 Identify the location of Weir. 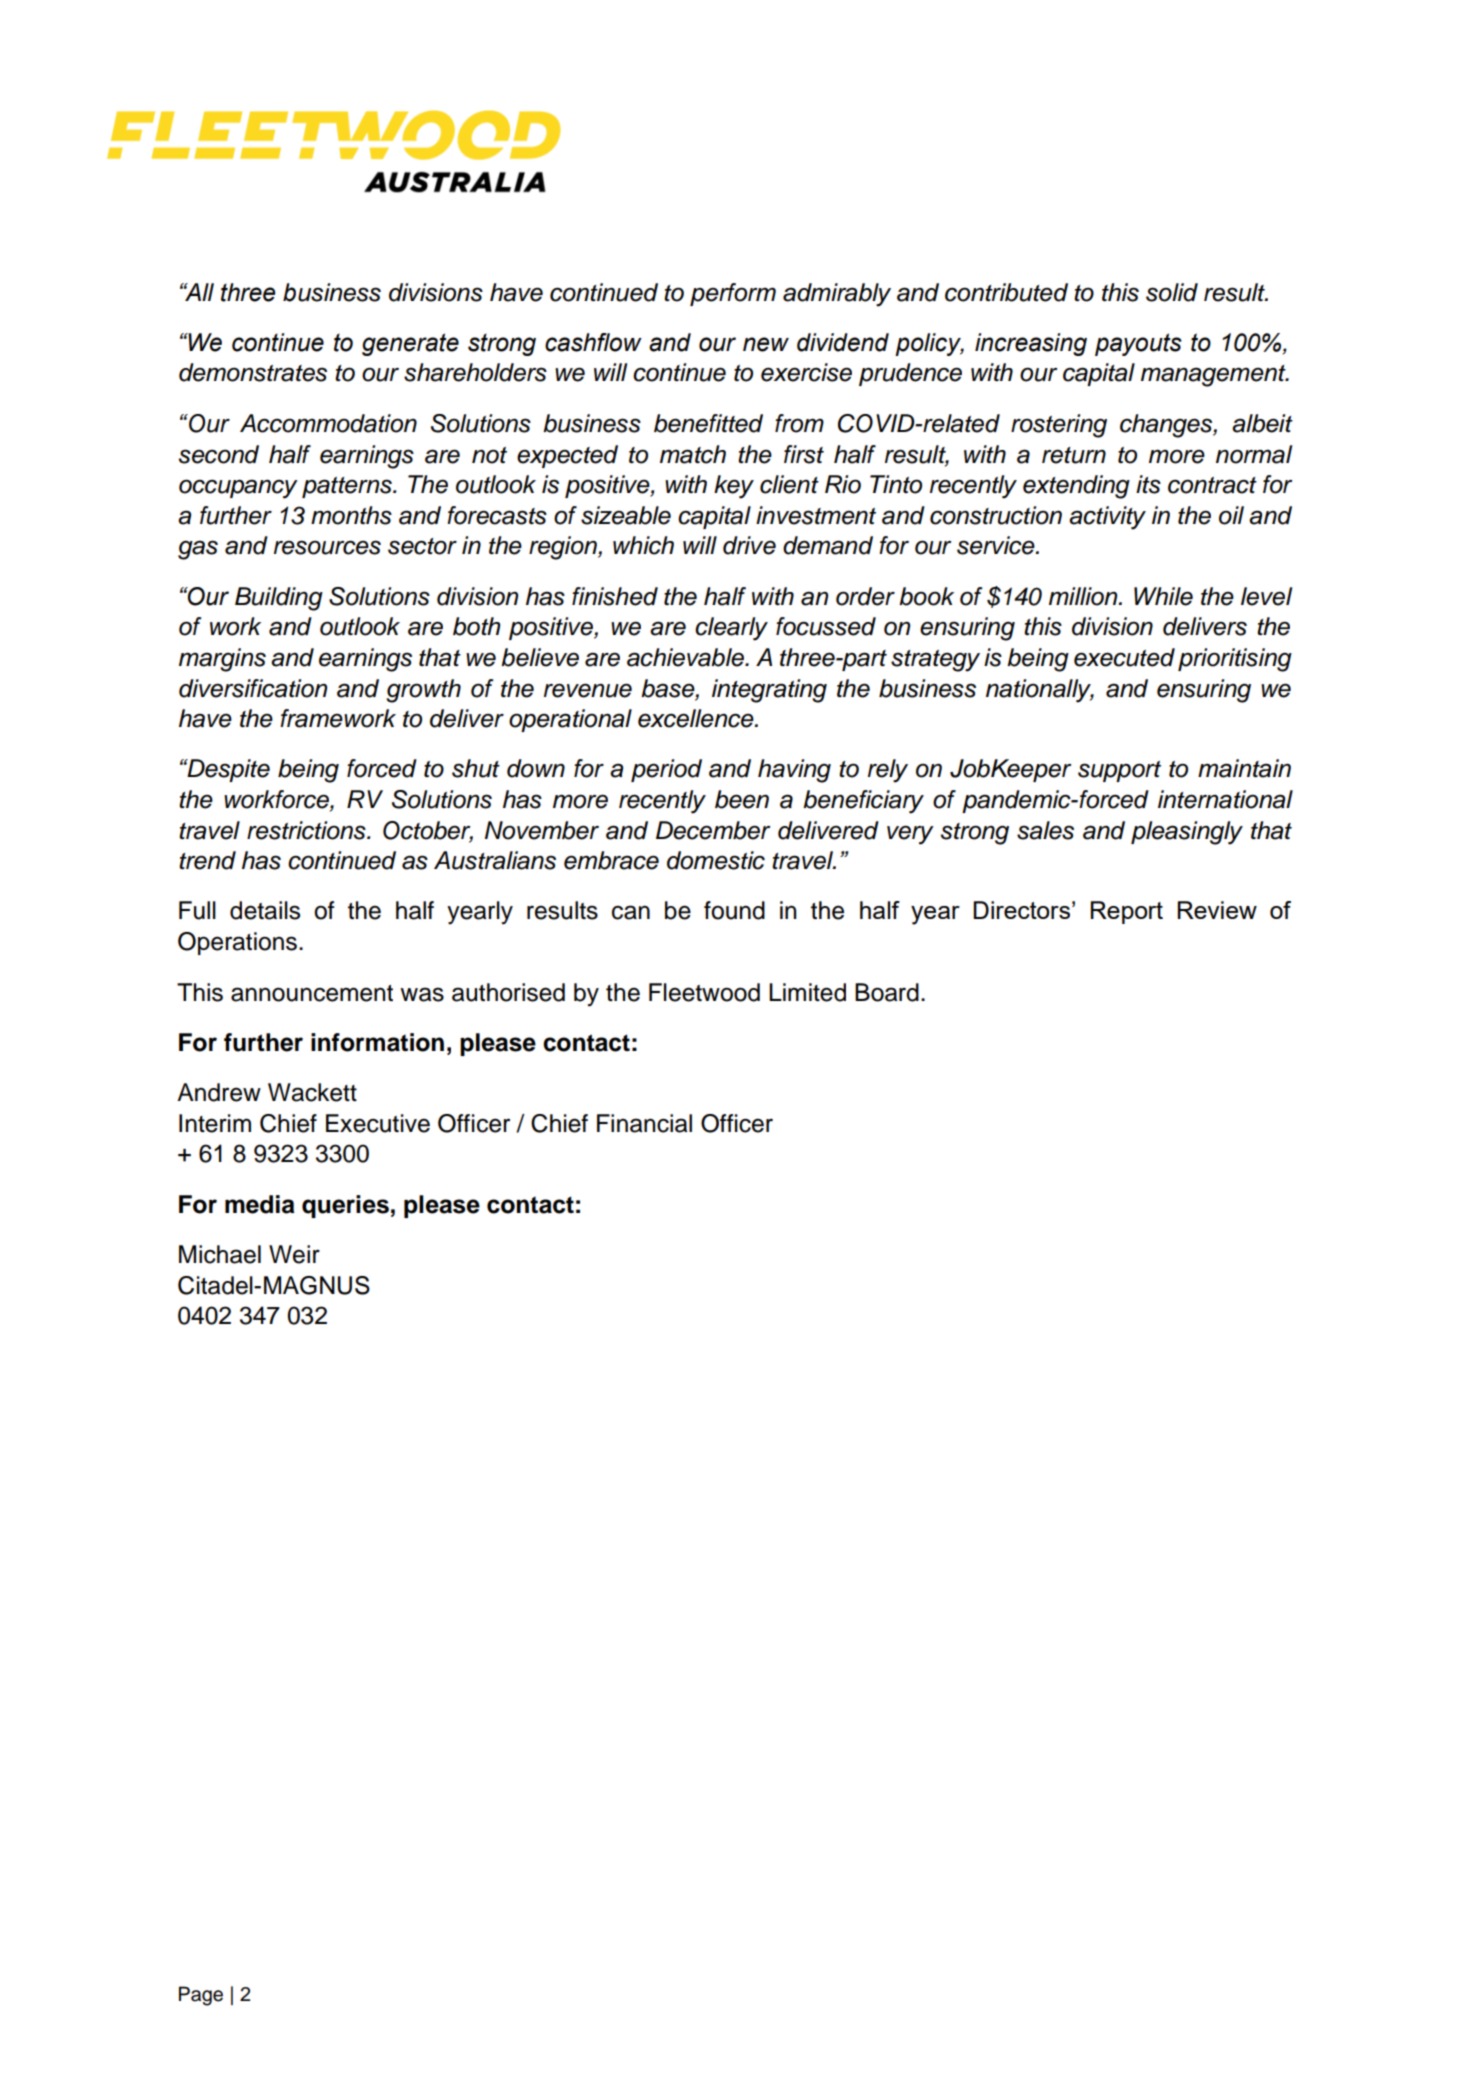
(294, 1254).
